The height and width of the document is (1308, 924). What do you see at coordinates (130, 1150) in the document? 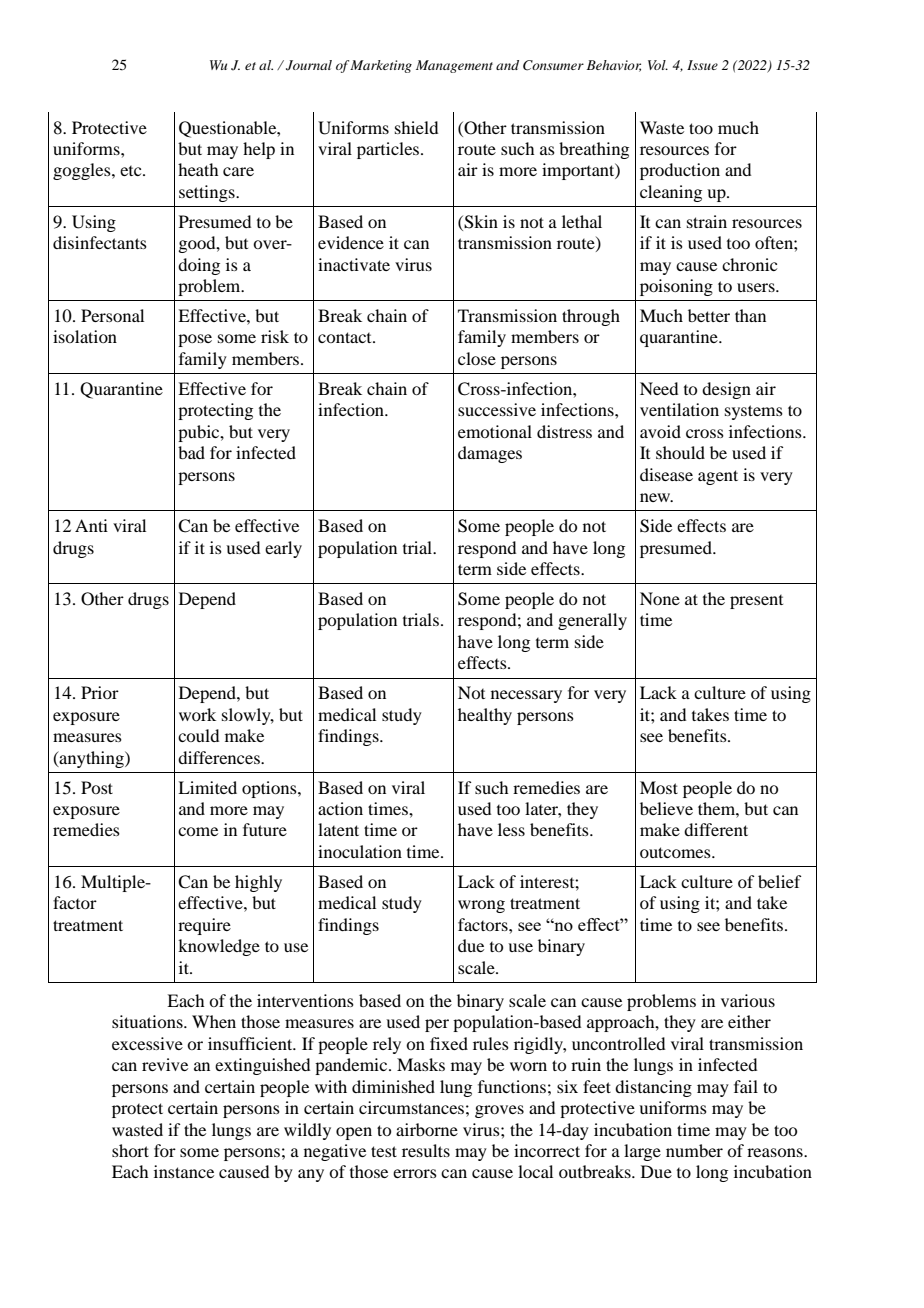
I see `short` at bounding box center [130, 1150].
